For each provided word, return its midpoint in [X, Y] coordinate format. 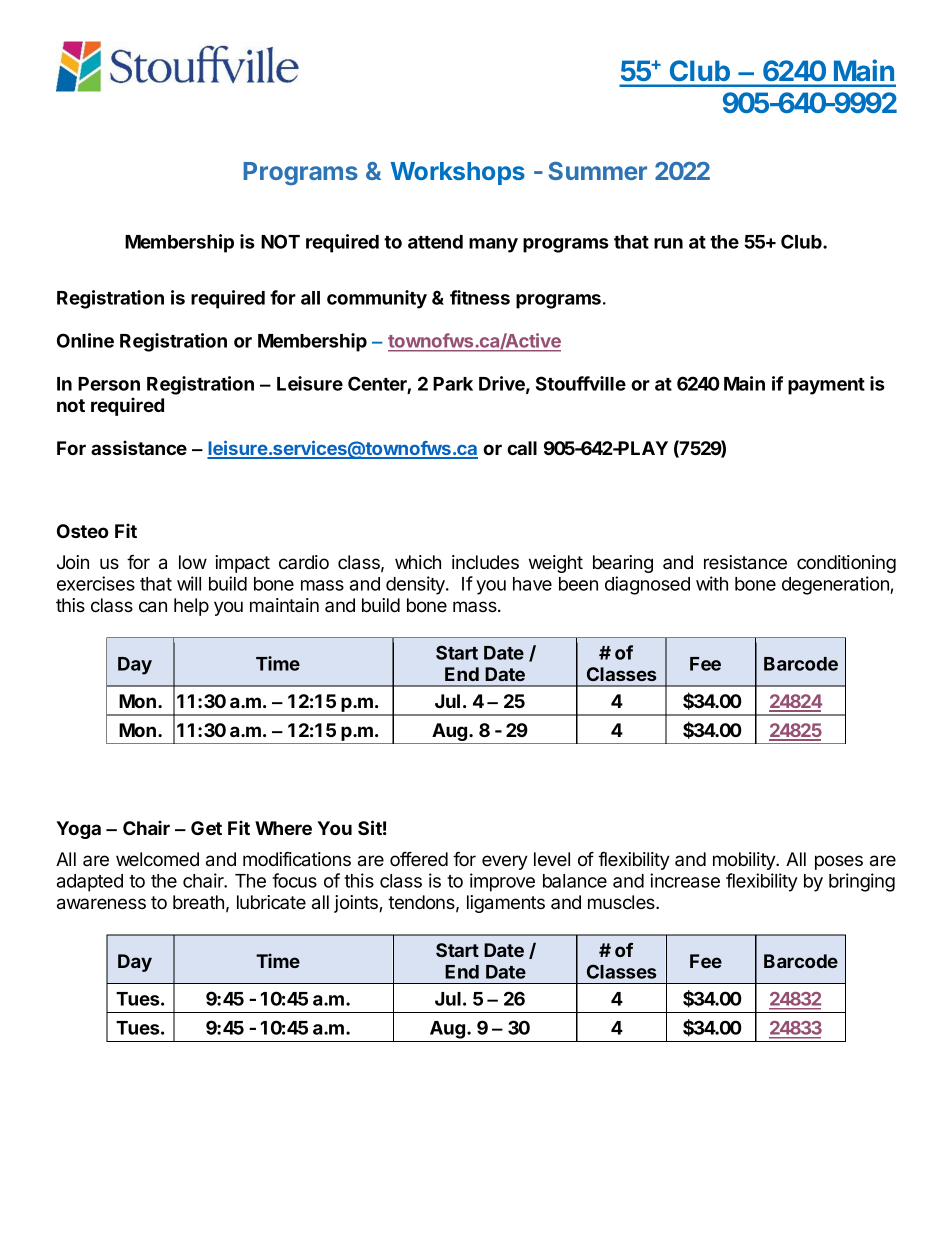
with [712, 583]
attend [435, 242]
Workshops [458, 173]
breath [198, 902]
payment [826, 386]
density [416, 585]
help [191, 607]
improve [502, 882]
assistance [139, 447]
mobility [745, 861]
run [668, 243]
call [522, 448]
